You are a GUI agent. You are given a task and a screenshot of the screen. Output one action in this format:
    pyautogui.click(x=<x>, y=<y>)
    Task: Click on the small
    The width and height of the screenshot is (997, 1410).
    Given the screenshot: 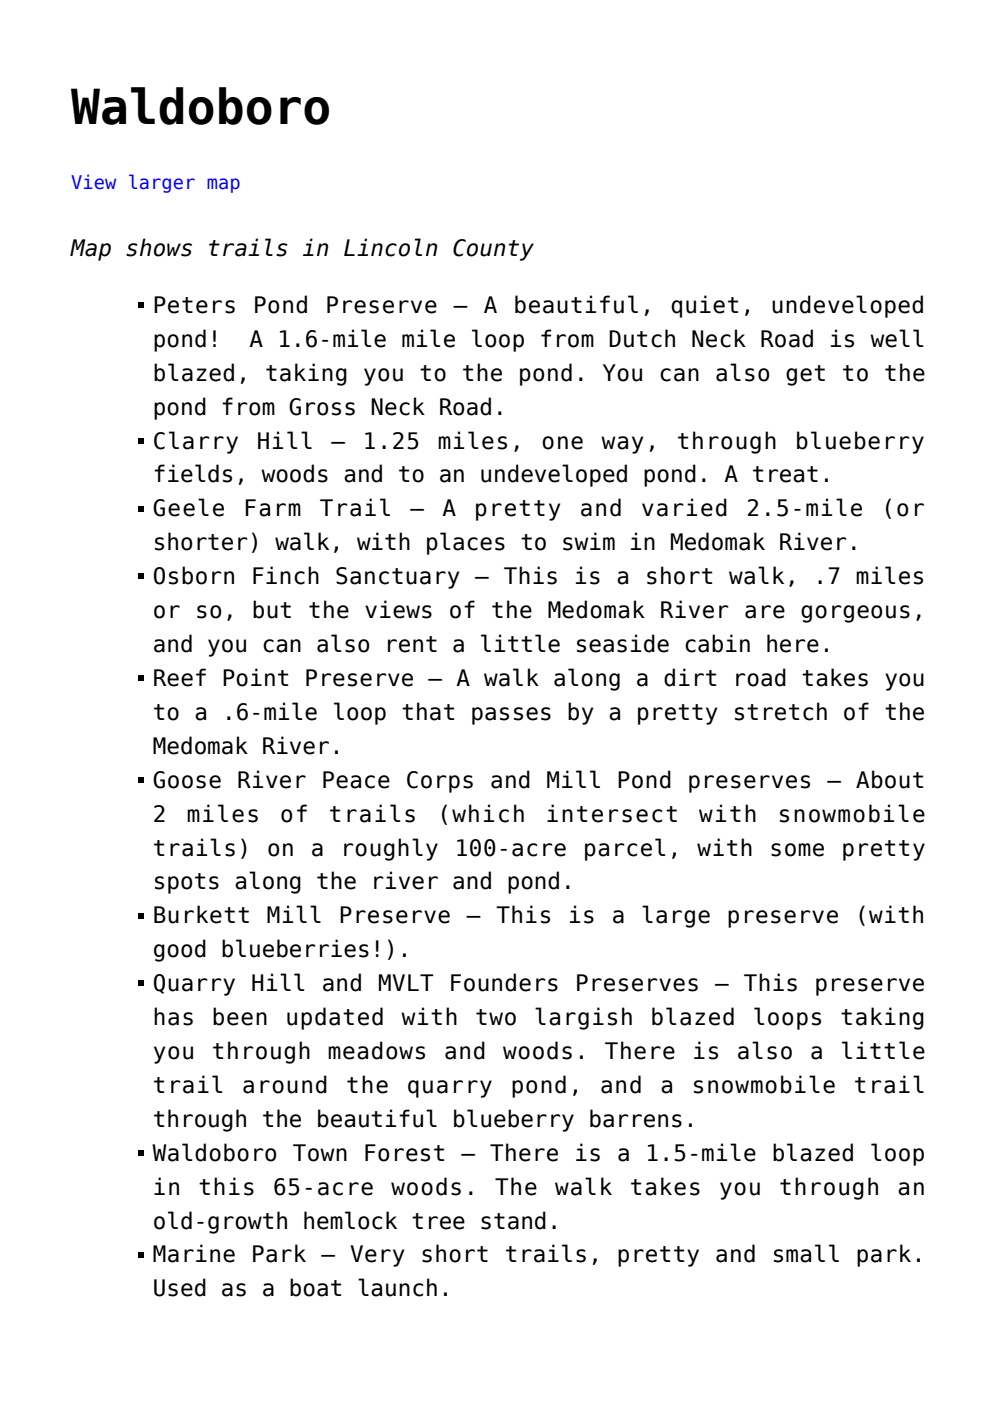 What is the action you would take?
    pyautogui.click(x=806, y=1253)
